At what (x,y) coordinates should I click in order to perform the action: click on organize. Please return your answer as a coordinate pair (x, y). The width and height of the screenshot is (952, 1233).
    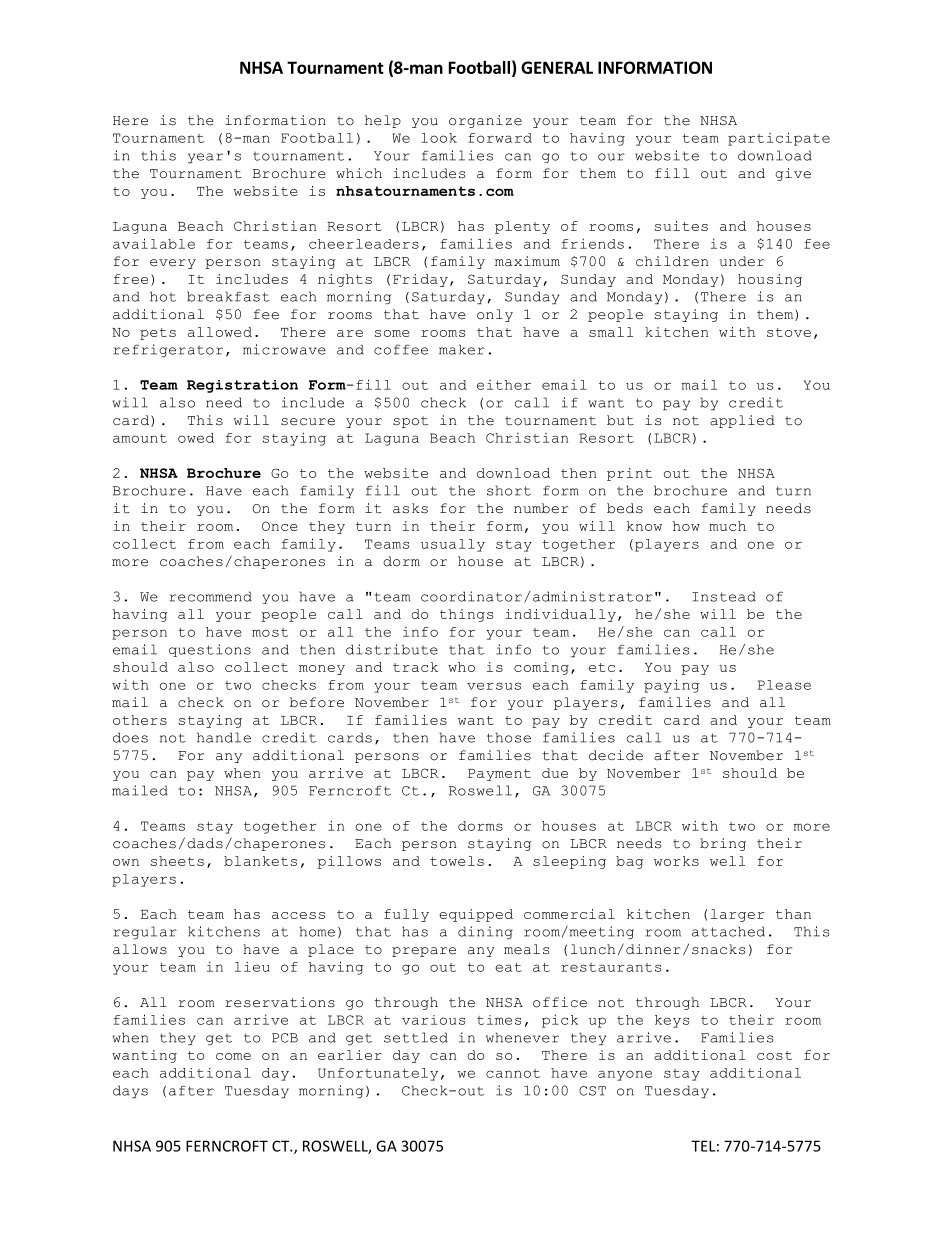
    Looking at the image, I should click on (485, 121).
